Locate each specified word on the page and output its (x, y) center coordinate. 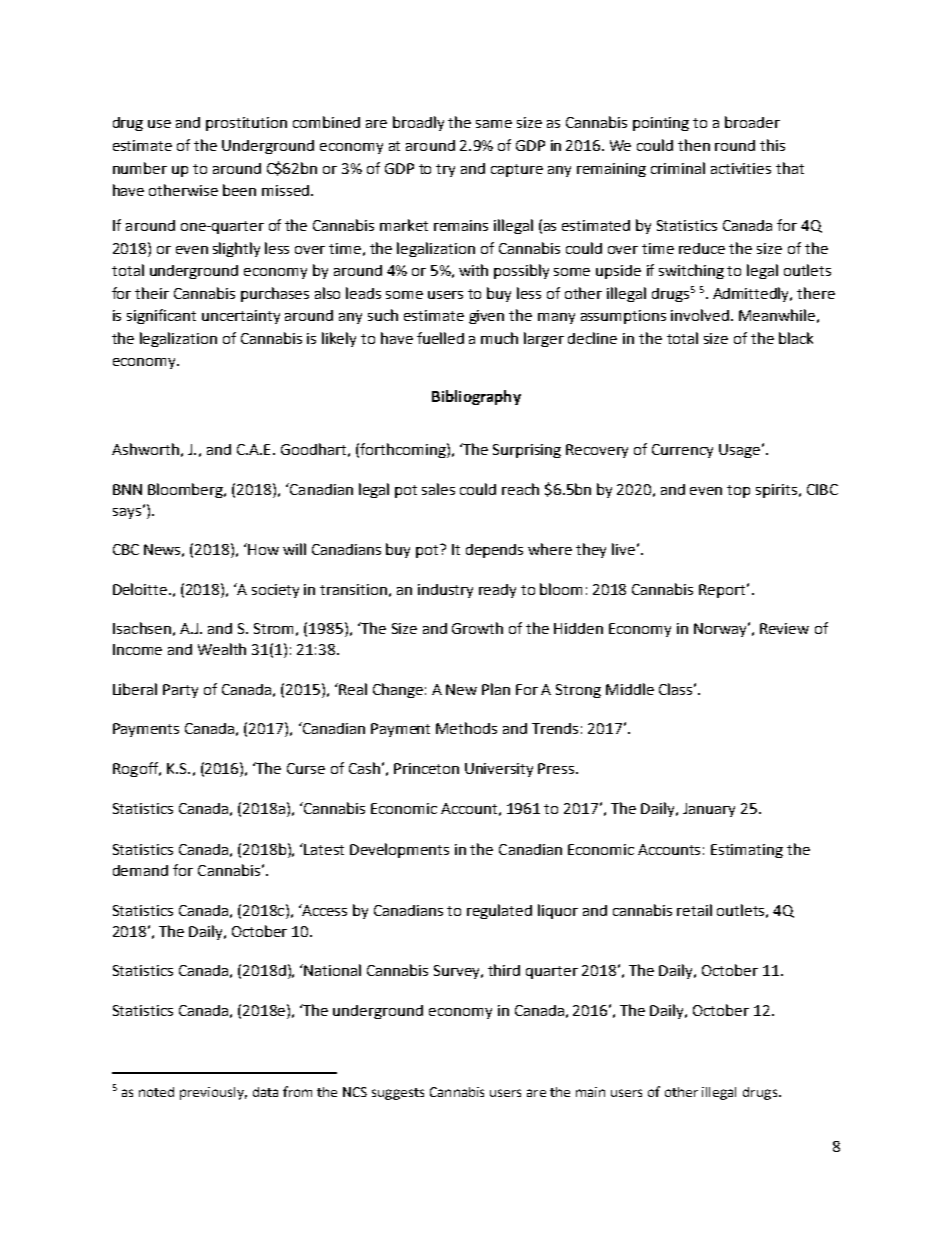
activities (741, 168)
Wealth (222, 649)
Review (784, 628)
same (494, 124)
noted (156, 1092)
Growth (477, 628)
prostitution (246, 124)
